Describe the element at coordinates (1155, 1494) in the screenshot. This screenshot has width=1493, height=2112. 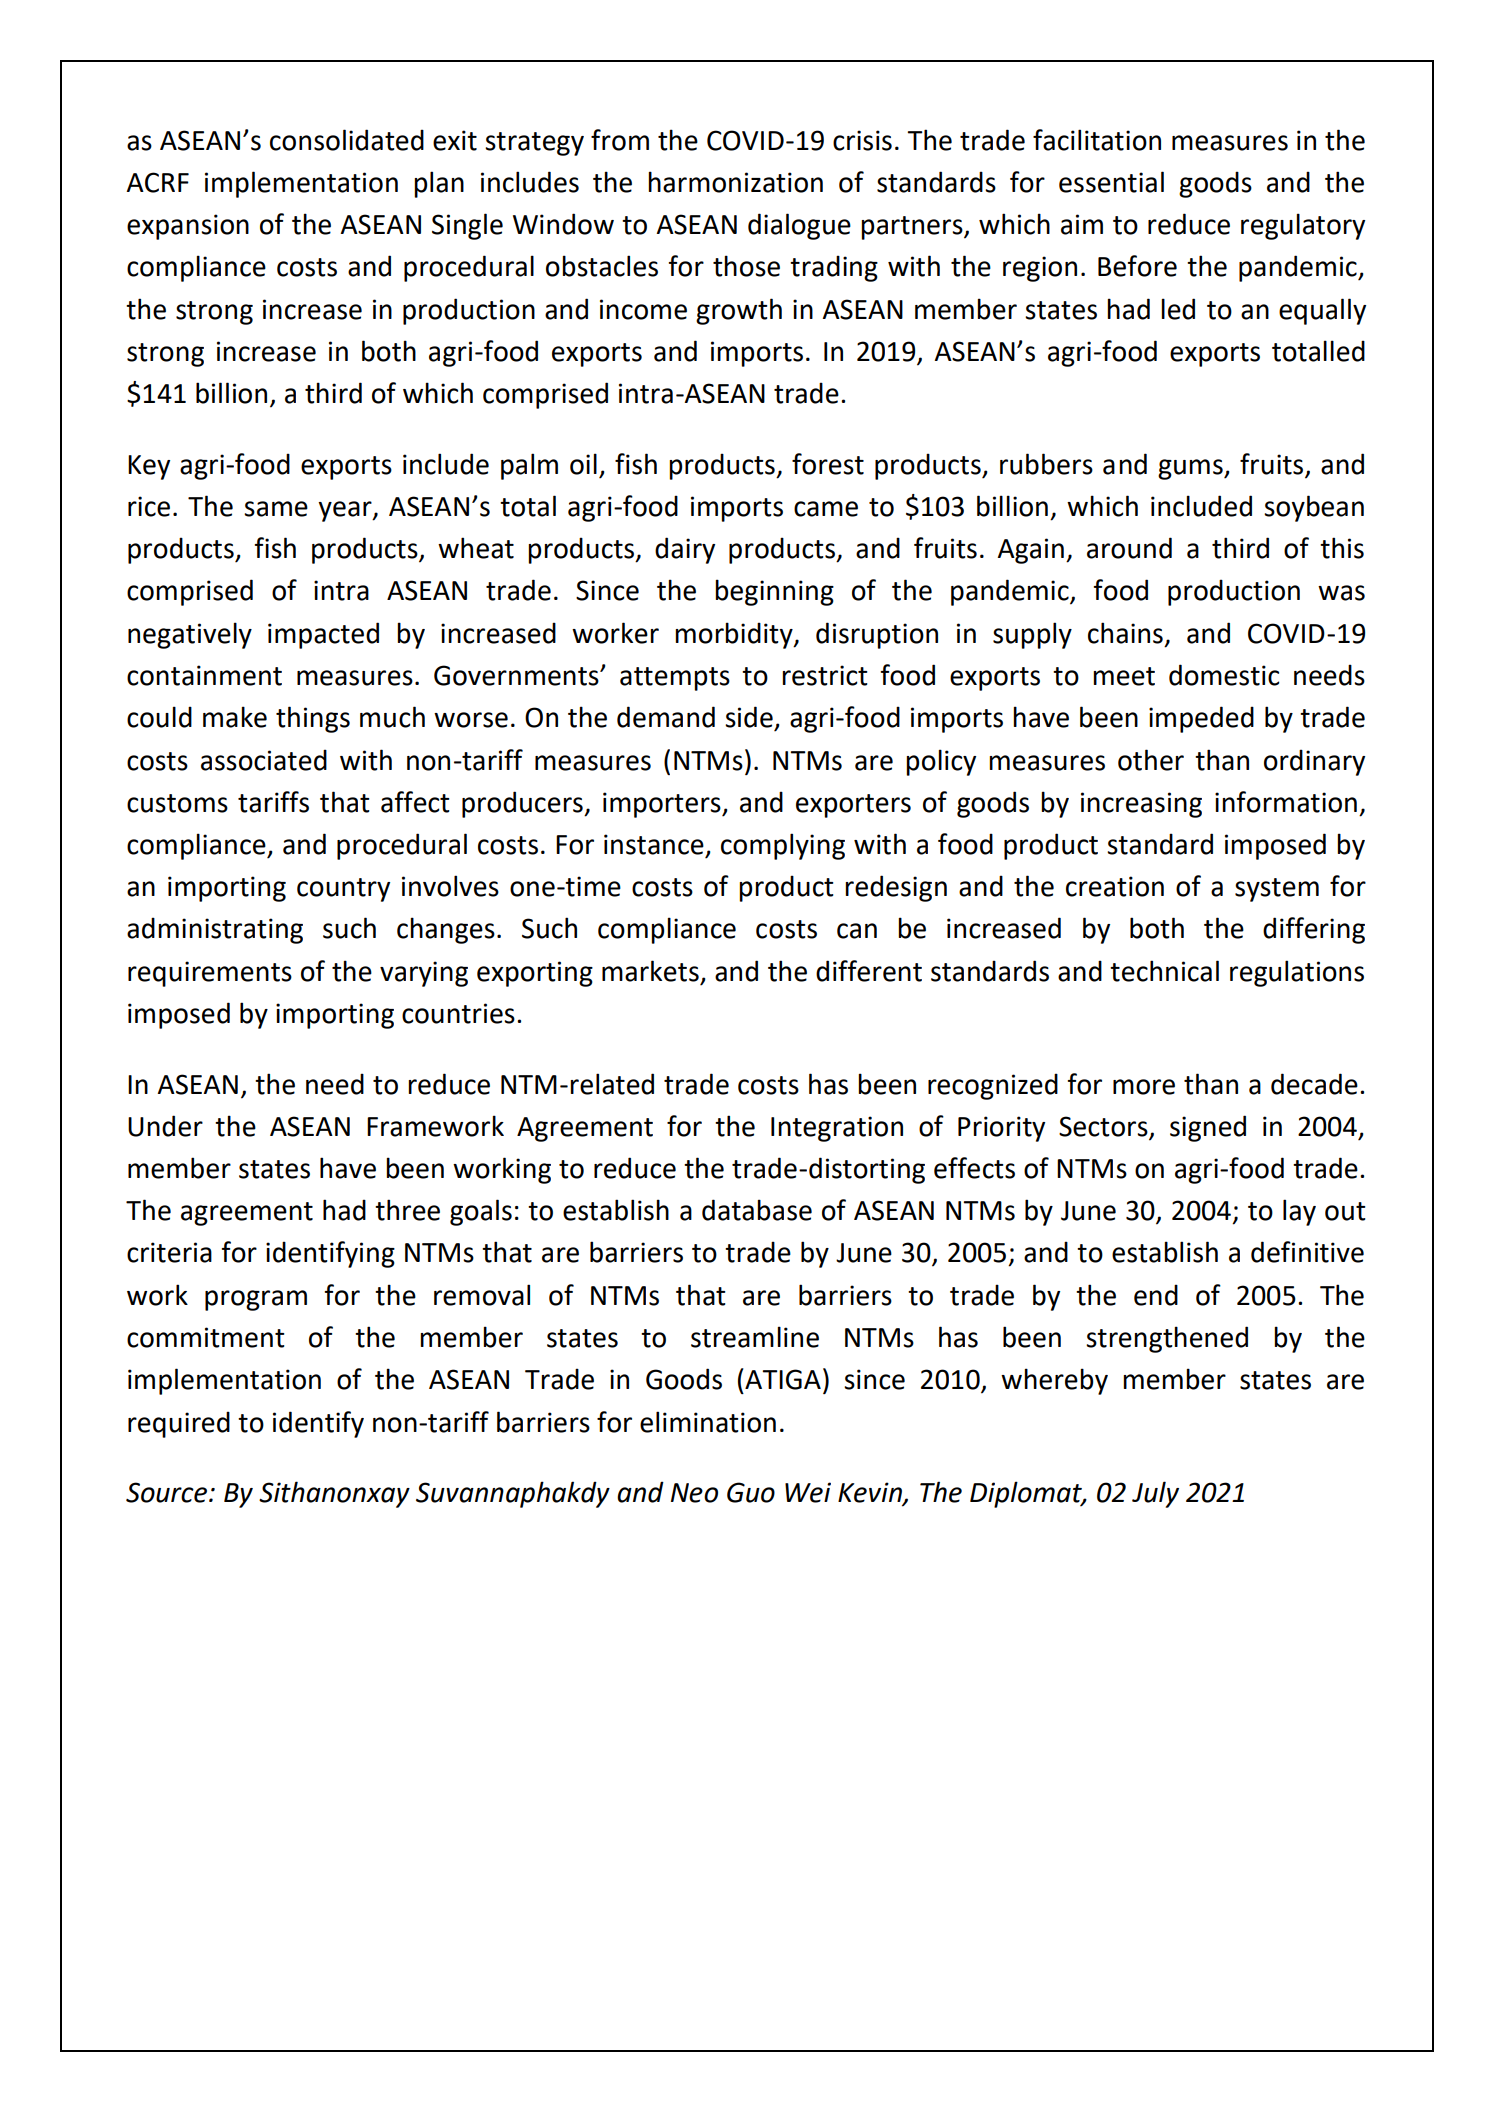
I see `July` at that location.
